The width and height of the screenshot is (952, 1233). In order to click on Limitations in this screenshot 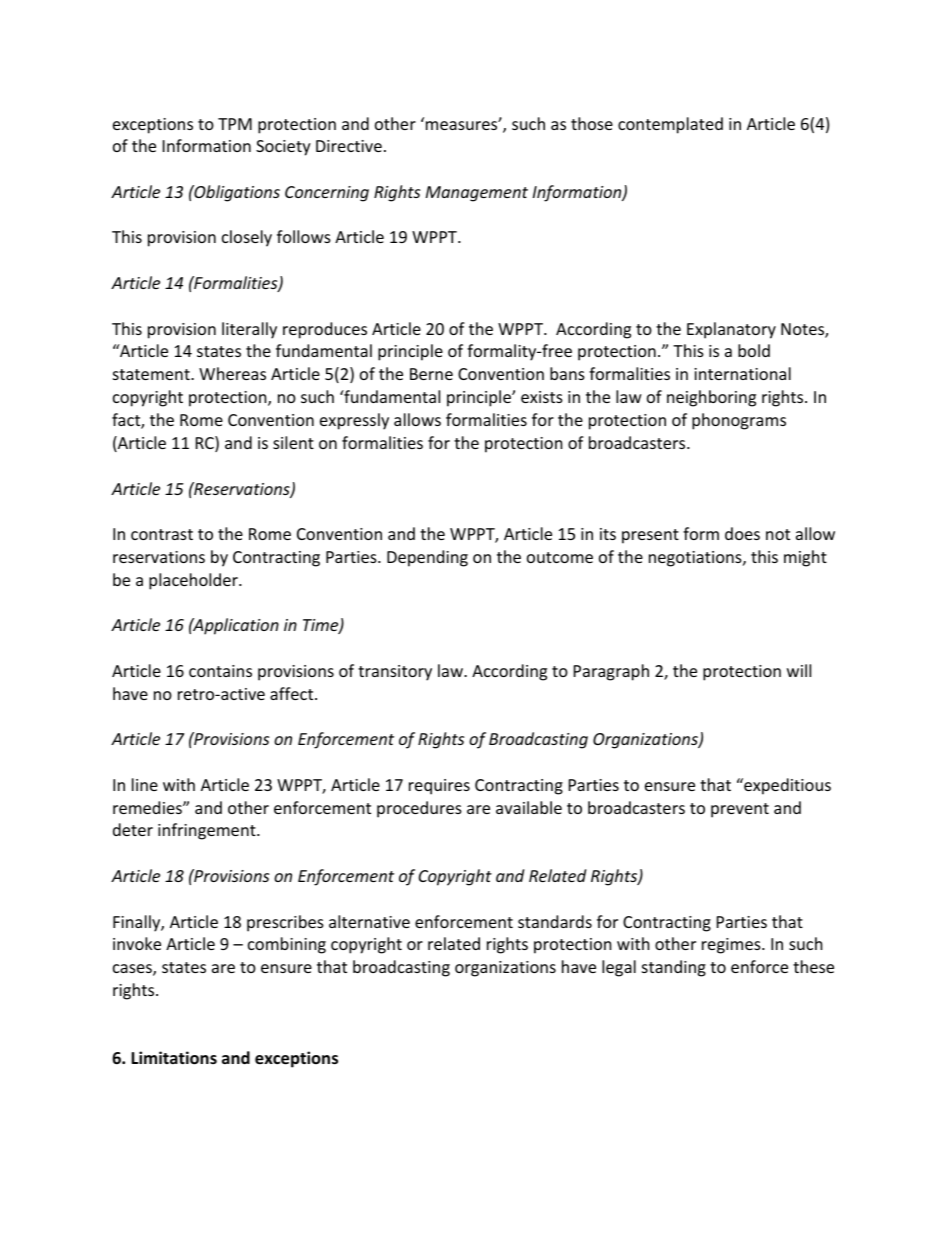, I will do `click(174, 1058)`.
